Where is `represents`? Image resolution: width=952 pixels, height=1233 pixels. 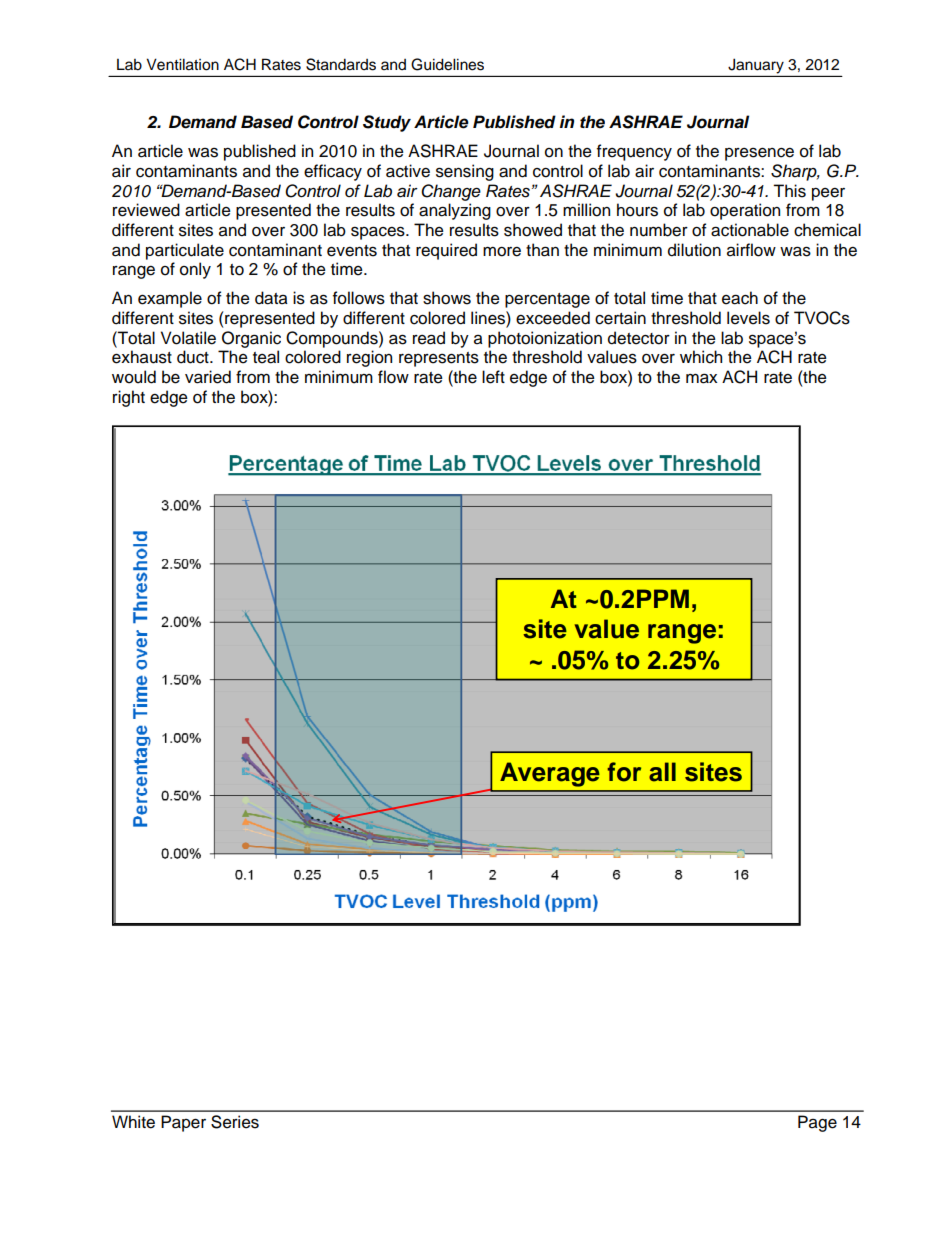 represents is located at coordinates (439, 359).
